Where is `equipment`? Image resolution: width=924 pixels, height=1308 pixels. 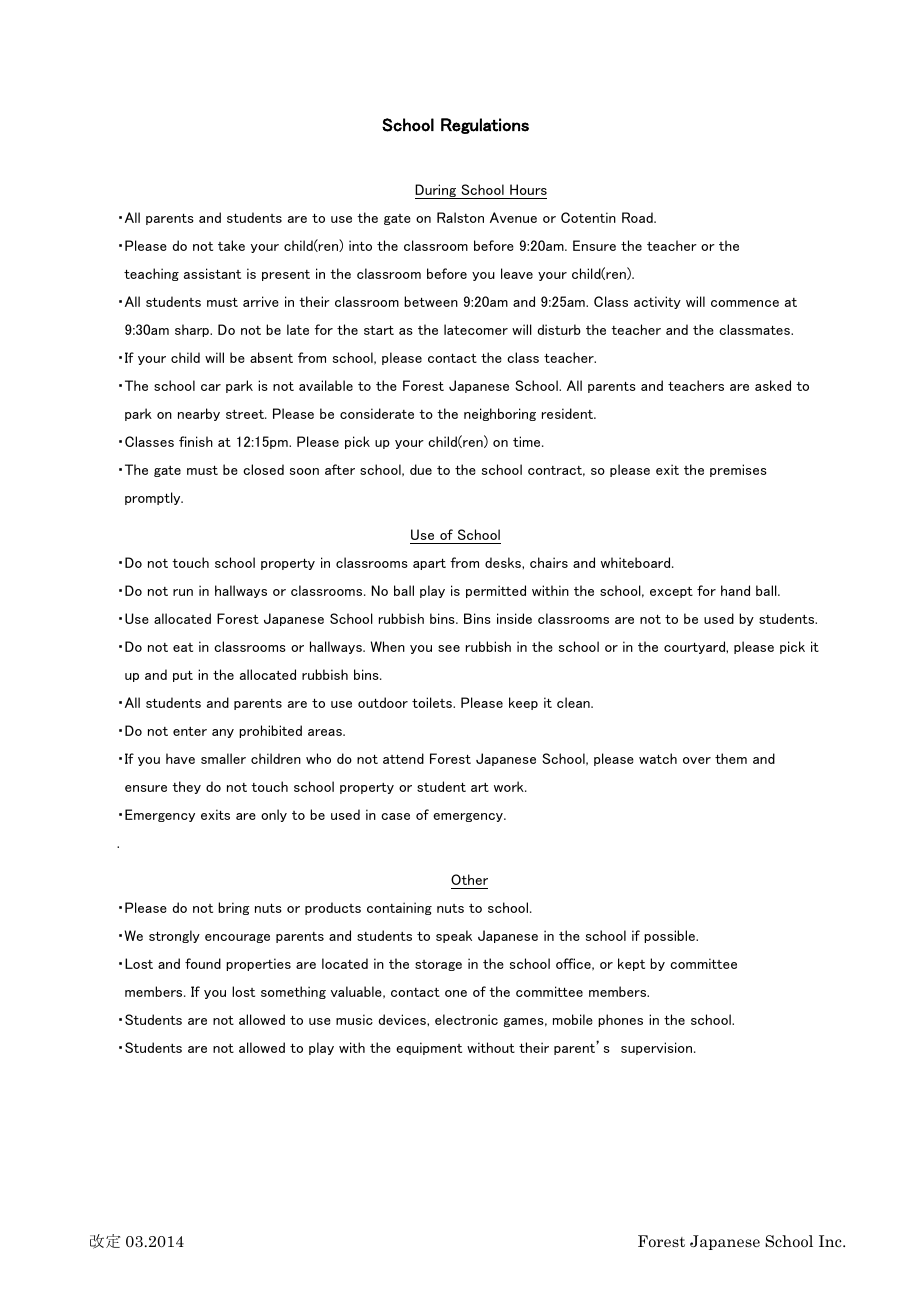 equipment is located at coordinates (429, 1048).
